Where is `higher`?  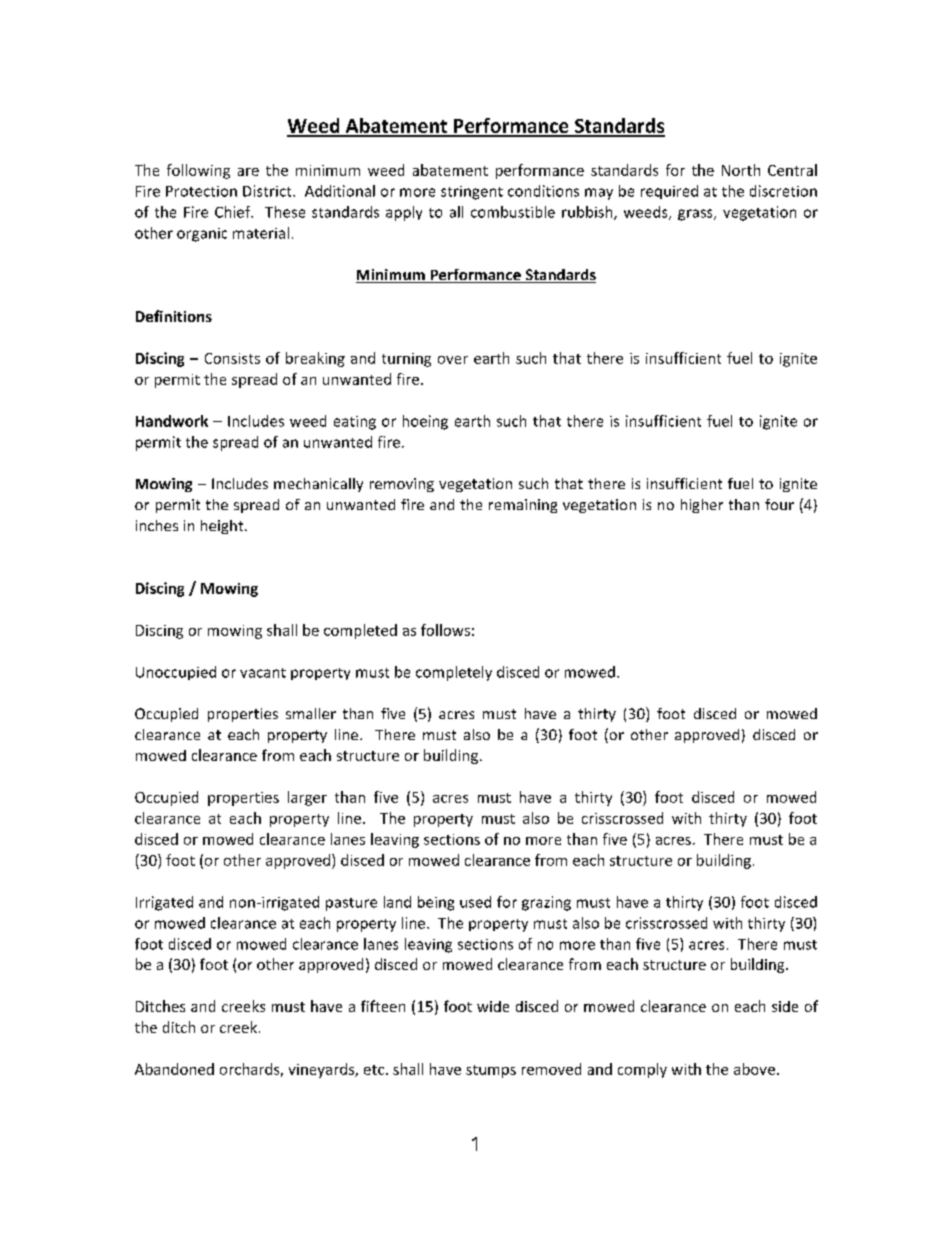 higher is located at coordinates (702, 506).
